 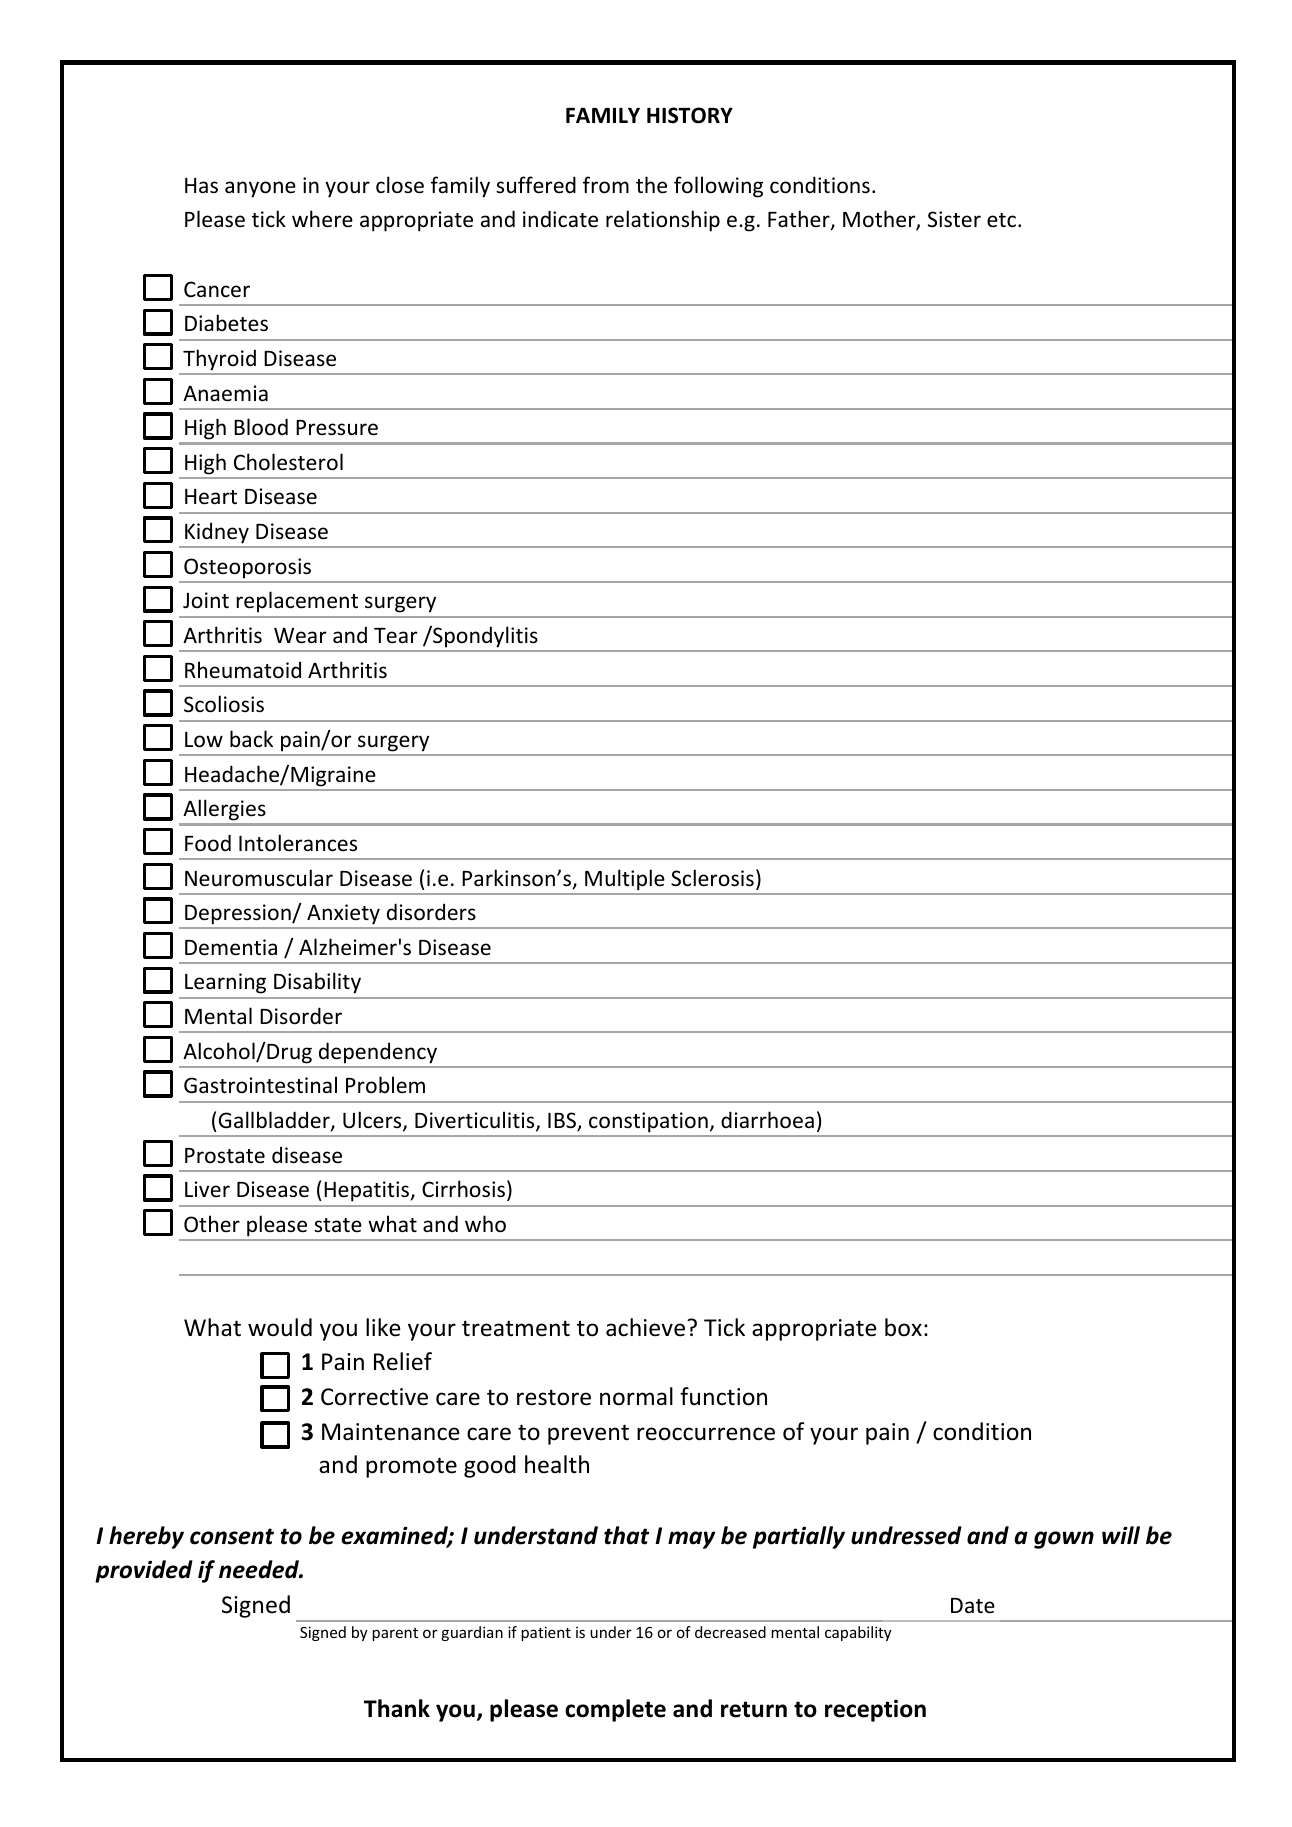 What do you see at coordinates (395, 1634) in the screenshot?
I see `parent` at bounding box center [395, 1634].
